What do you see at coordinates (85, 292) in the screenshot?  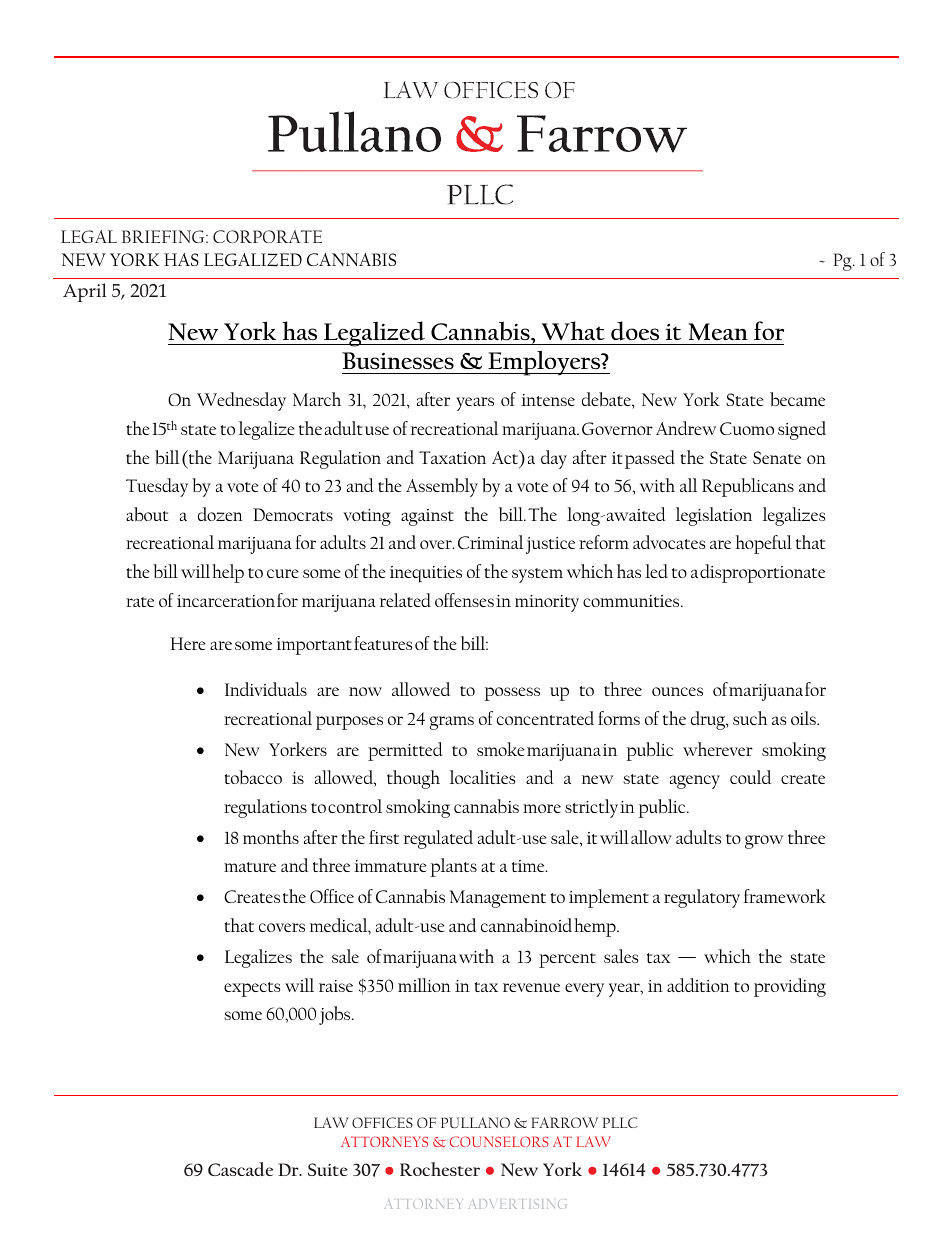 I see `April` at bounding box center [85, 292].
